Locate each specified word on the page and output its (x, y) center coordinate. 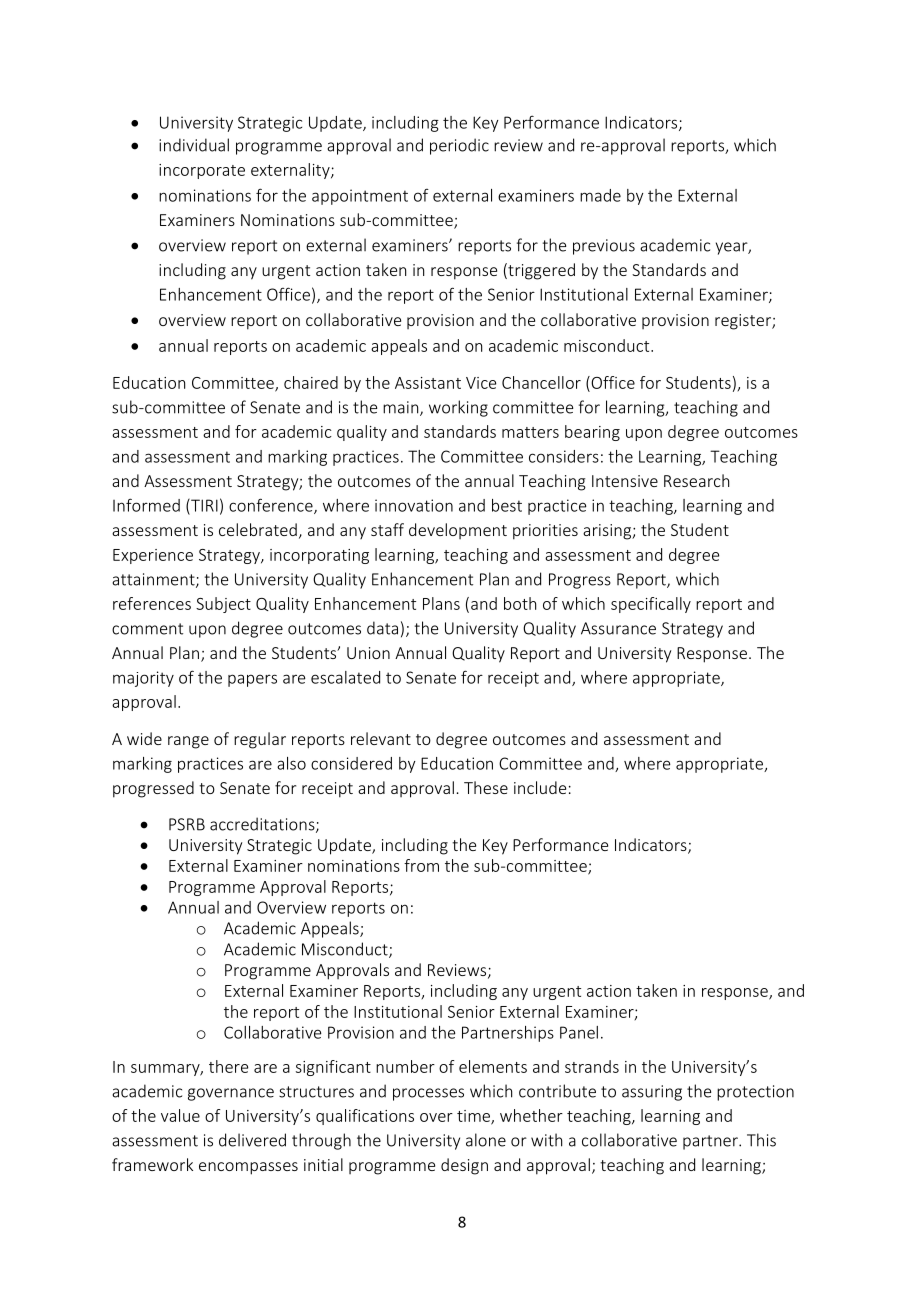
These (486, 787)
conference (272, 506)
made (600, 195)
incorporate (202, 171)
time (474, 1117)
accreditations (263, 825)
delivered (252, 1140)
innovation (414, 505)
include (540, 787)
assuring (652, 1093)
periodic (459, 146)
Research (696, 480)
